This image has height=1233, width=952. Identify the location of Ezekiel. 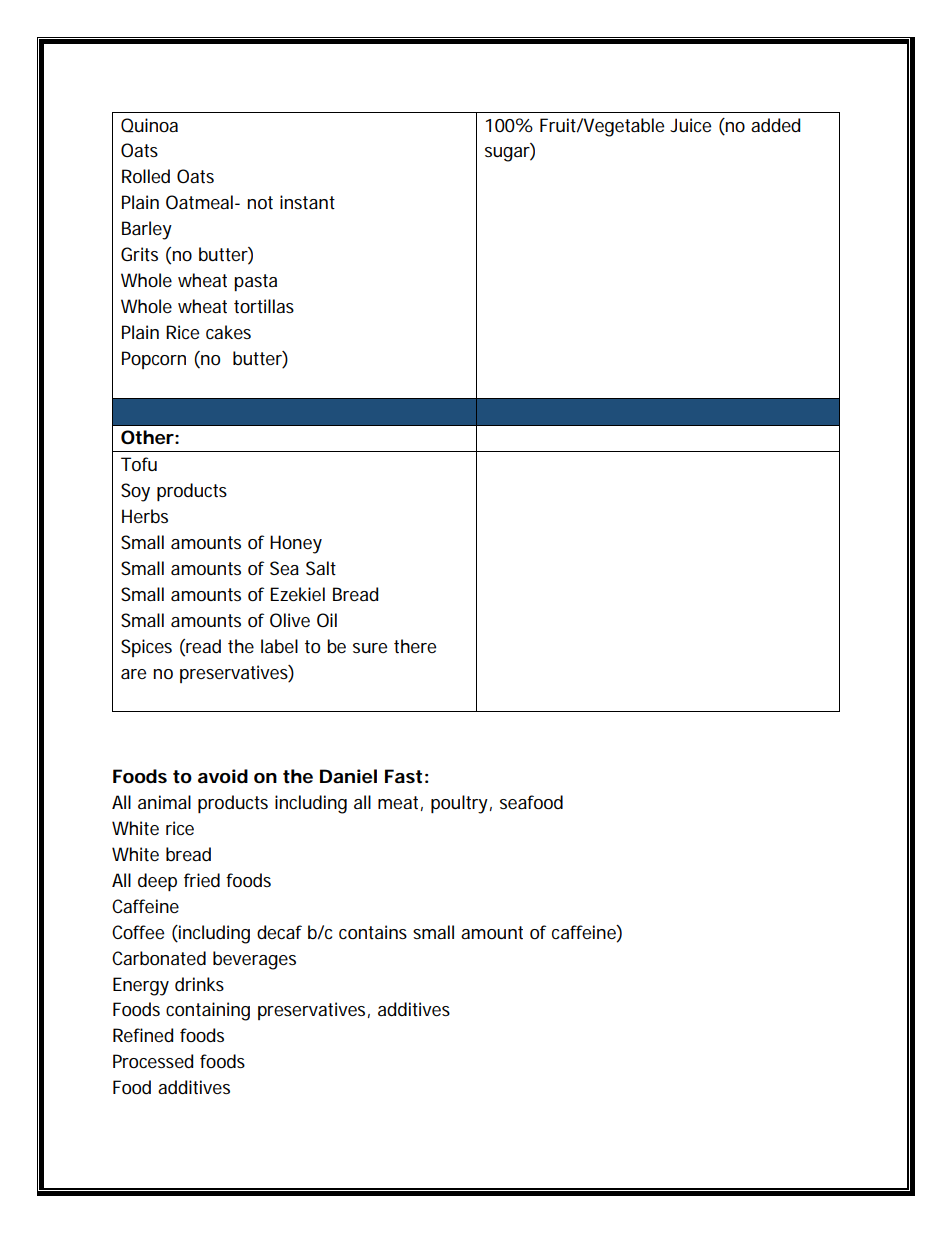
(297, 594).
